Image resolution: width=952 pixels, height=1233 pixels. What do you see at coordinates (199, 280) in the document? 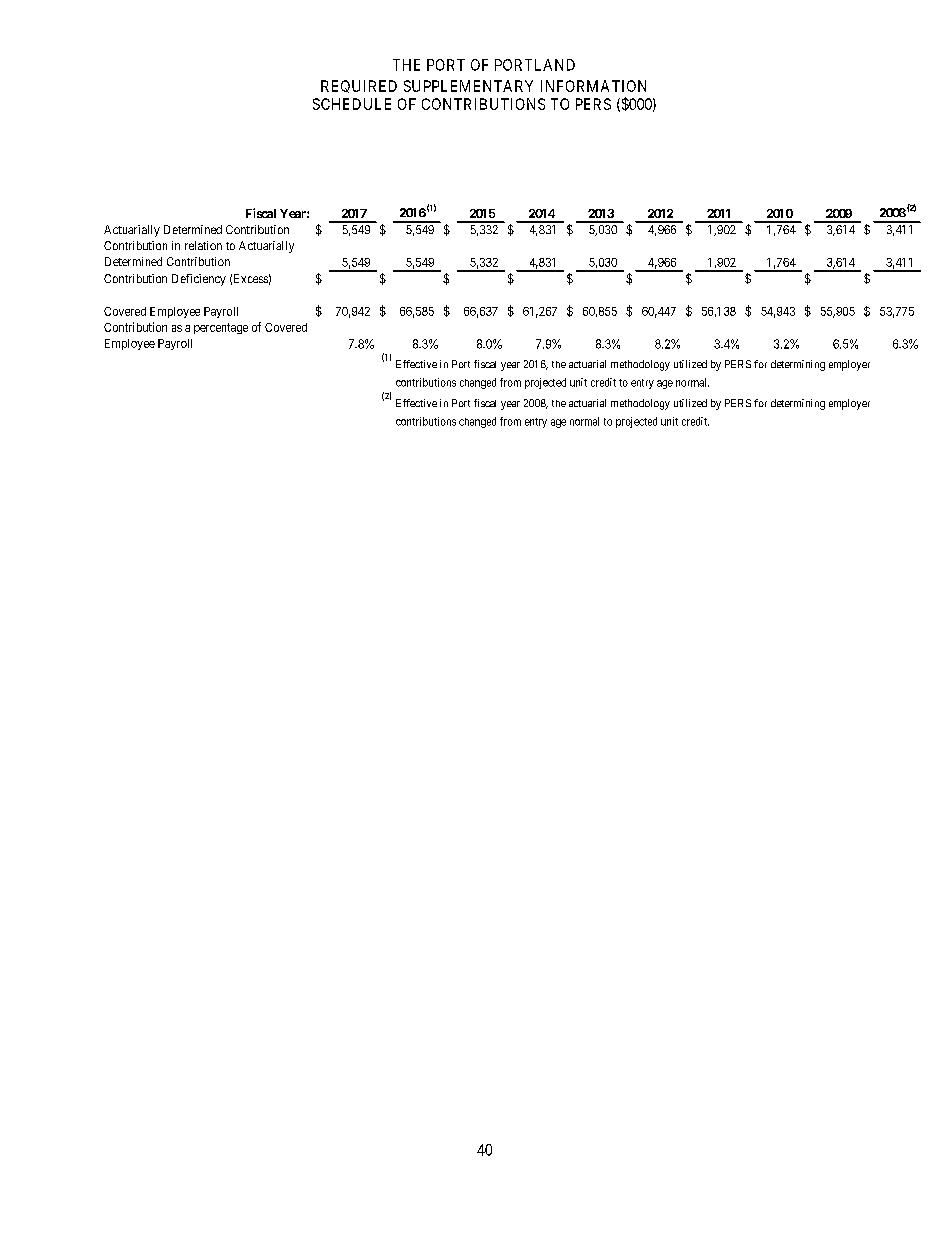
I see `Deficiency` at bounding box center [199, 280].
